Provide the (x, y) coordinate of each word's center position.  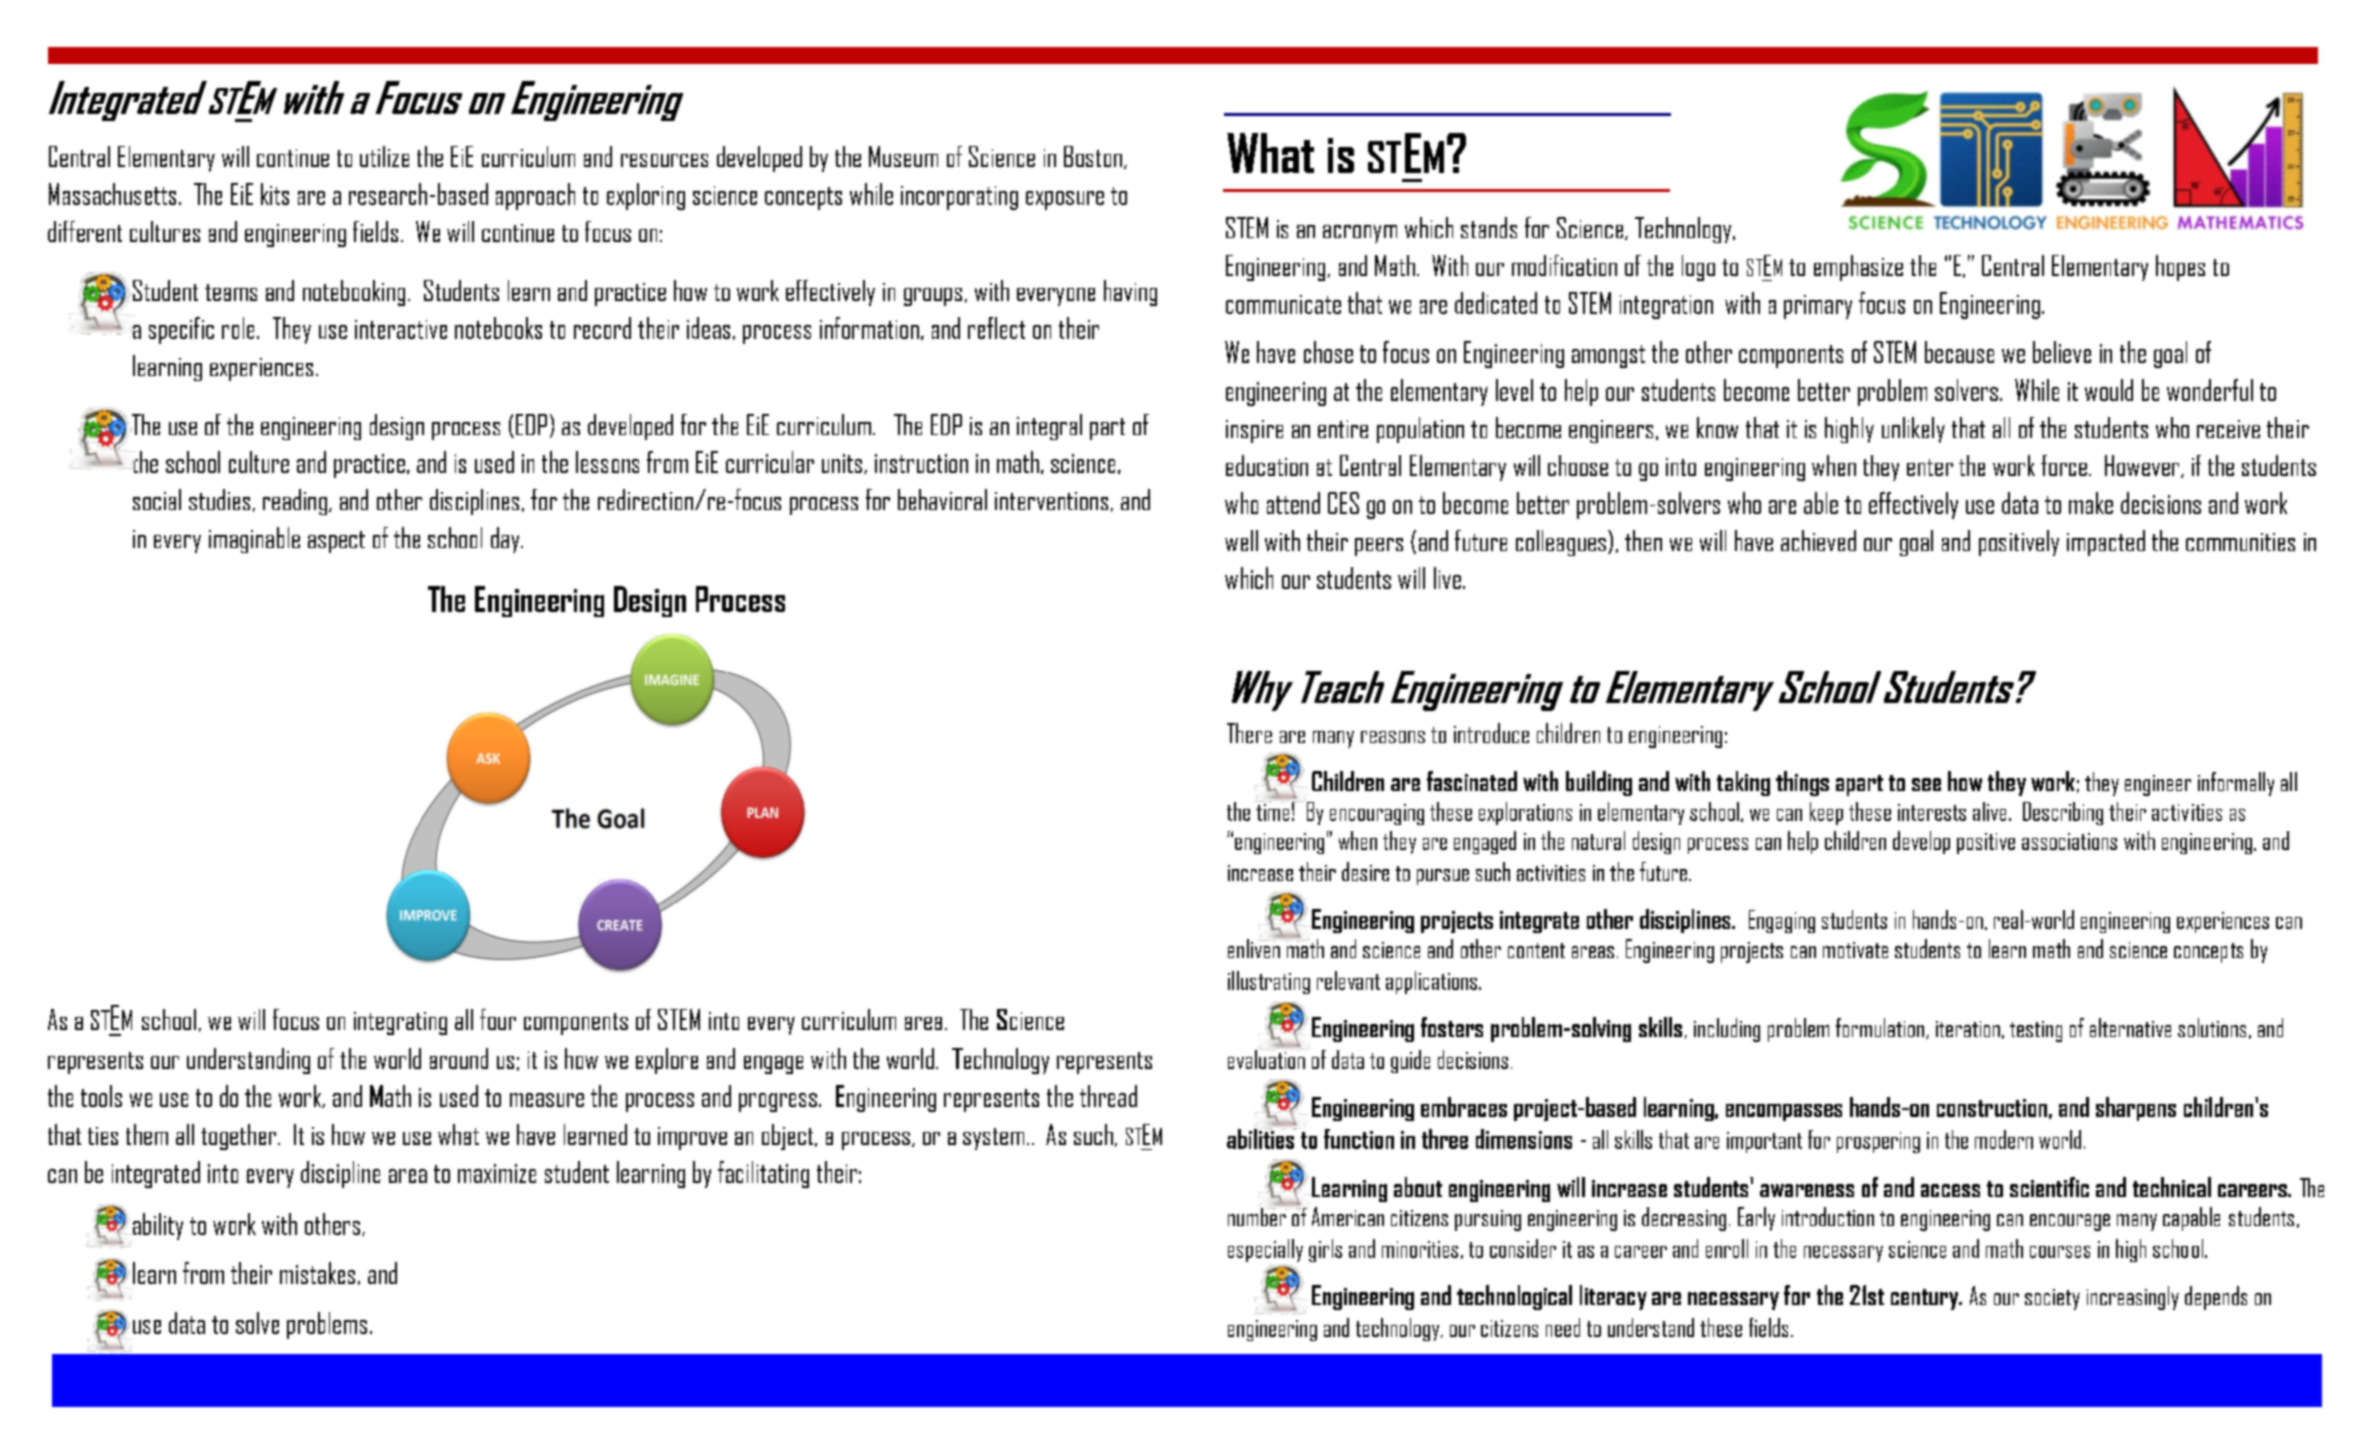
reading (295, 502)
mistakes (317, 1273)
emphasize (1858, 268)
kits (275, 194)
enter (1930, 467)
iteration (1968, 1029)
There (1249, 733)
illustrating (1269, 982)
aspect (336, 542)
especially (1265, 1252)
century (1926, 1299)
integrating (400, 1023)
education (1267, 465)
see (1926, 784)
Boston (1093, 156)
